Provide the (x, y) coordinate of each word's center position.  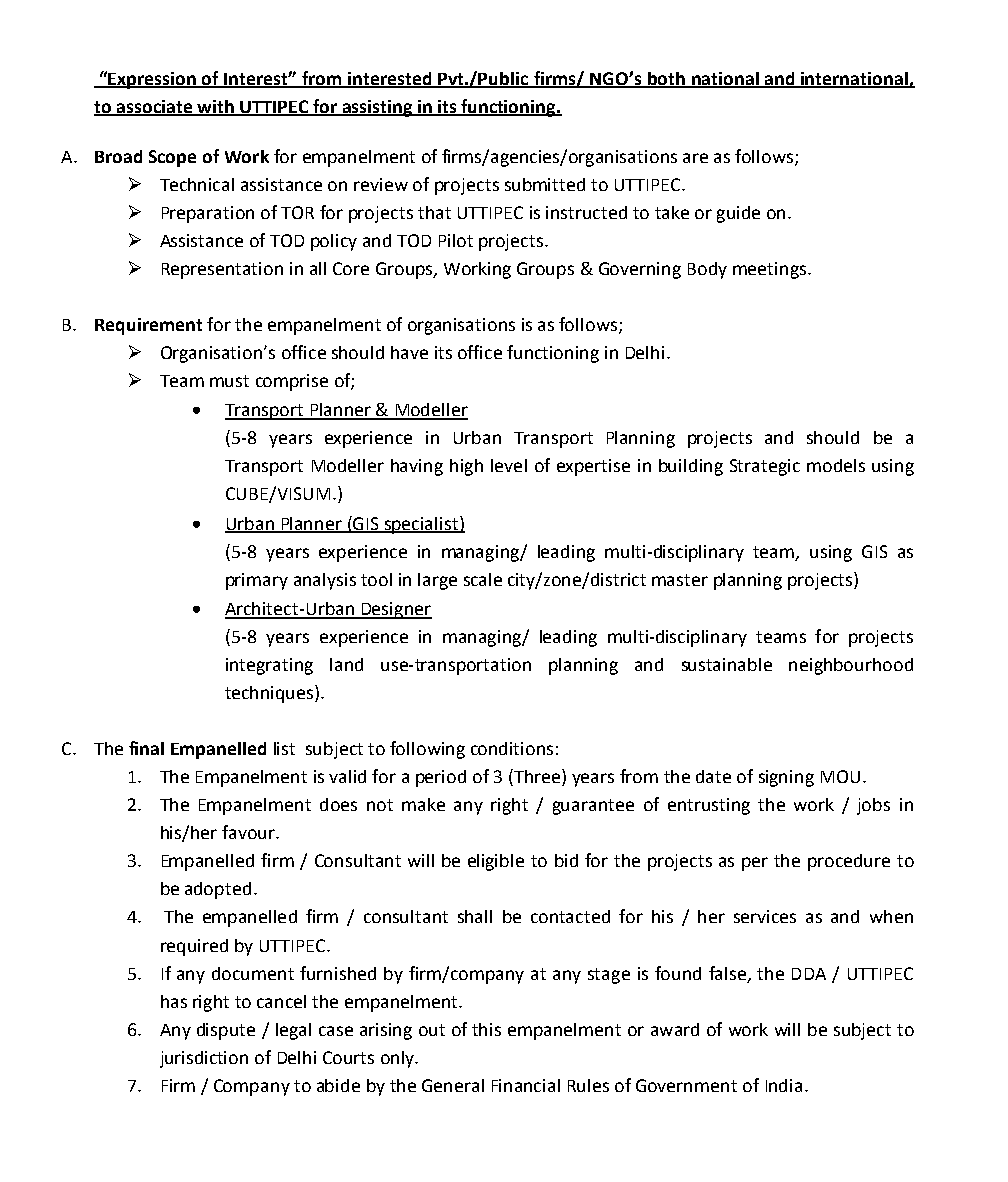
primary (257, 581)
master (680, 580)
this (486, 1029)
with (215, 107)
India (784, 1085)
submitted (545, 184)
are (695, 158)
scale (483, 579)
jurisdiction (204, 1059)
